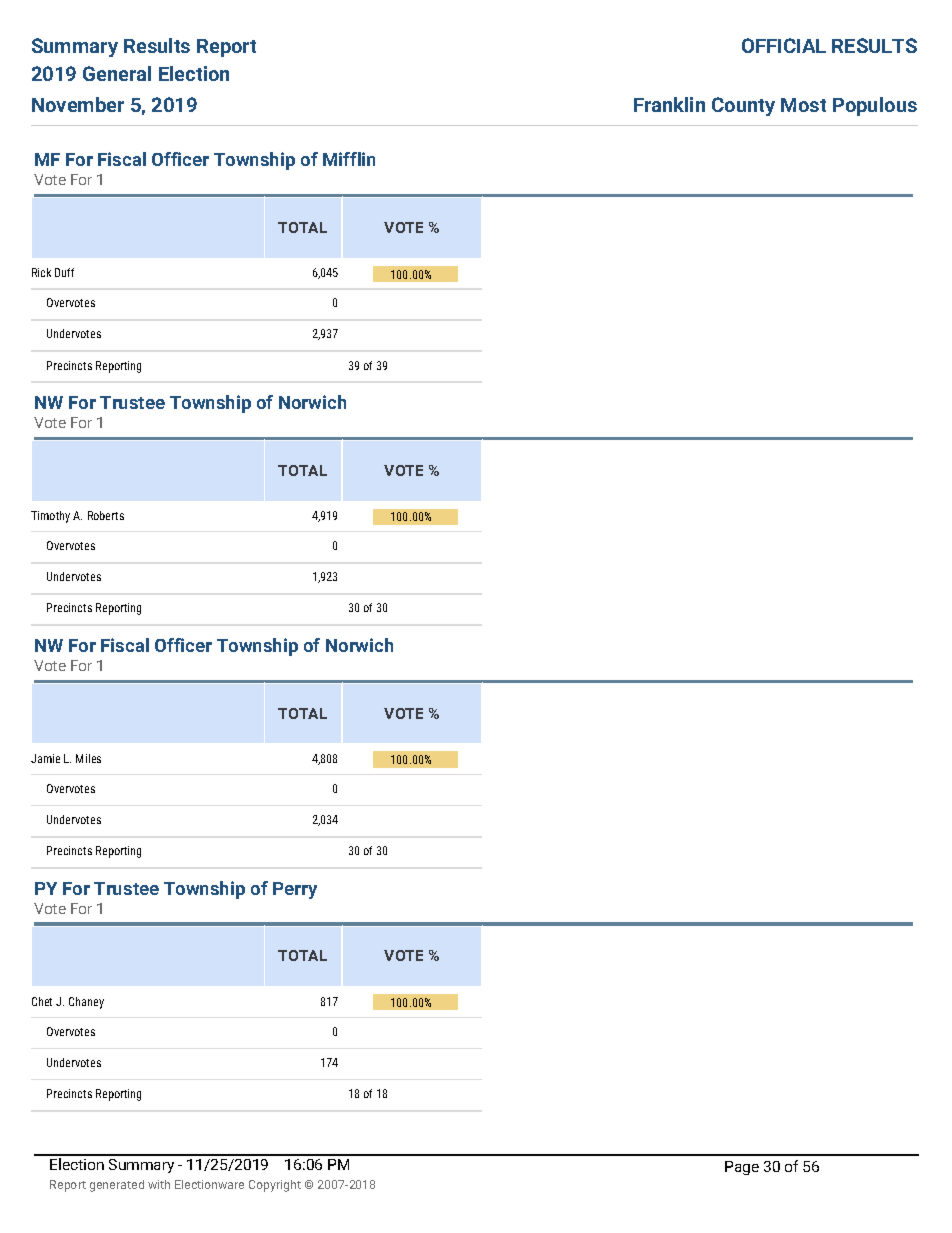  I want to click on Most, so click(803, 105).
